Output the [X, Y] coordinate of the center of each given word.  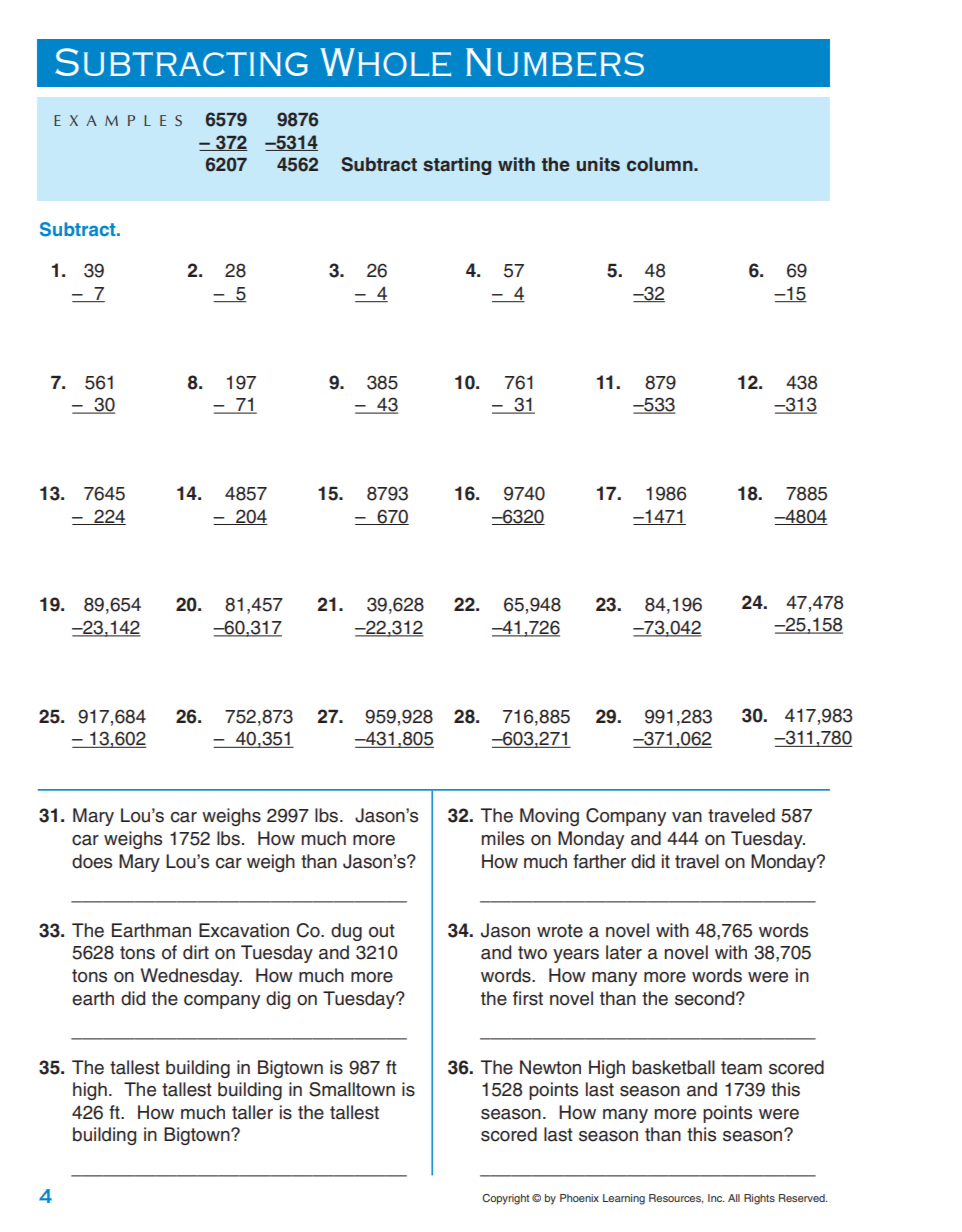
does [92, 861]
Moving [549, 817]
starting [457, 166]
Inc [716, 1198]
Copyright [505, 1199]
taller [252, 1112]
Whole [385, 62]
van [687, 817]
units [598, 164]
